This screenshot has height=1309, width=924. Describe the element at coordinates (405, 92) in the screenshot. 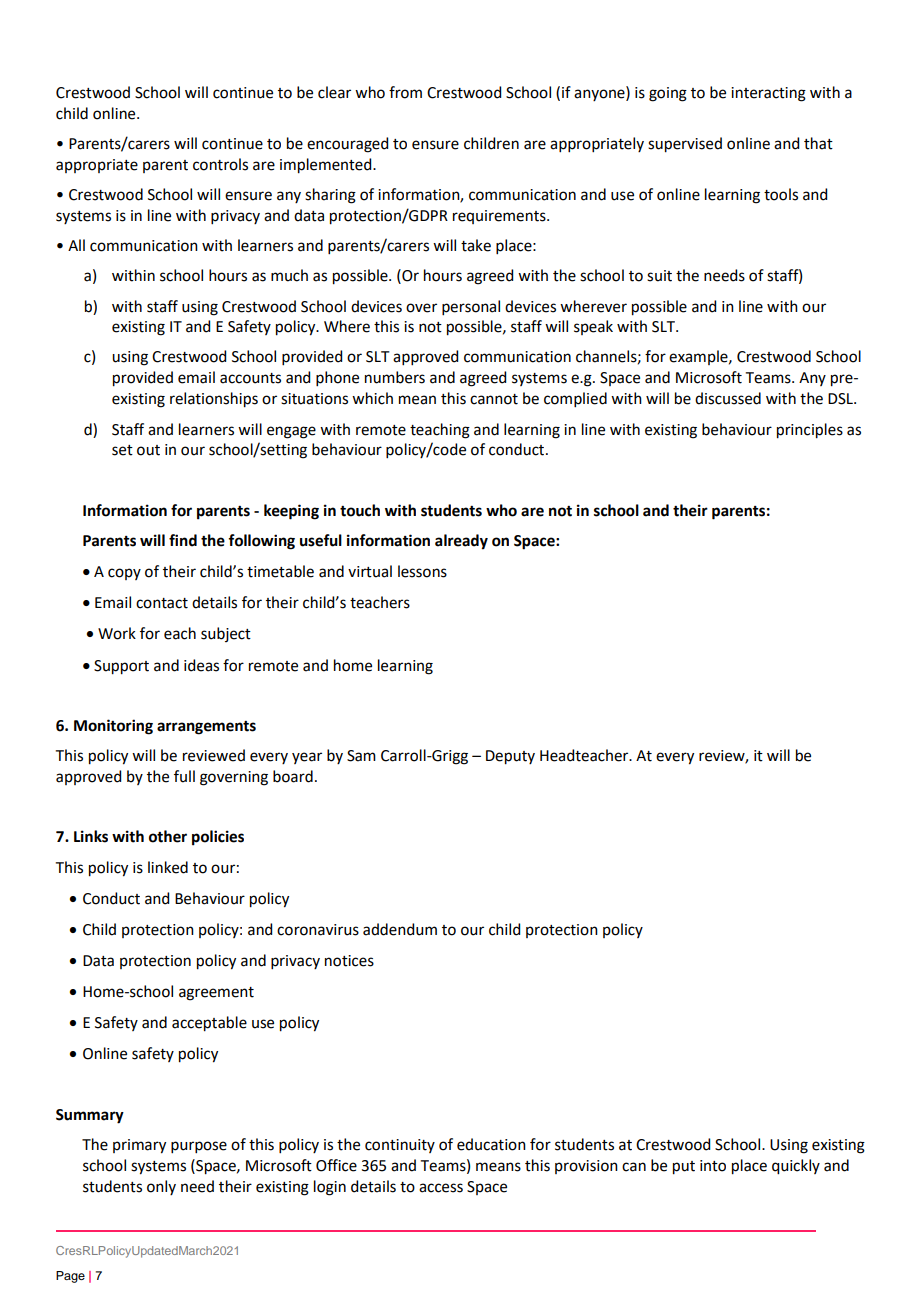

I see `from` at that location.
